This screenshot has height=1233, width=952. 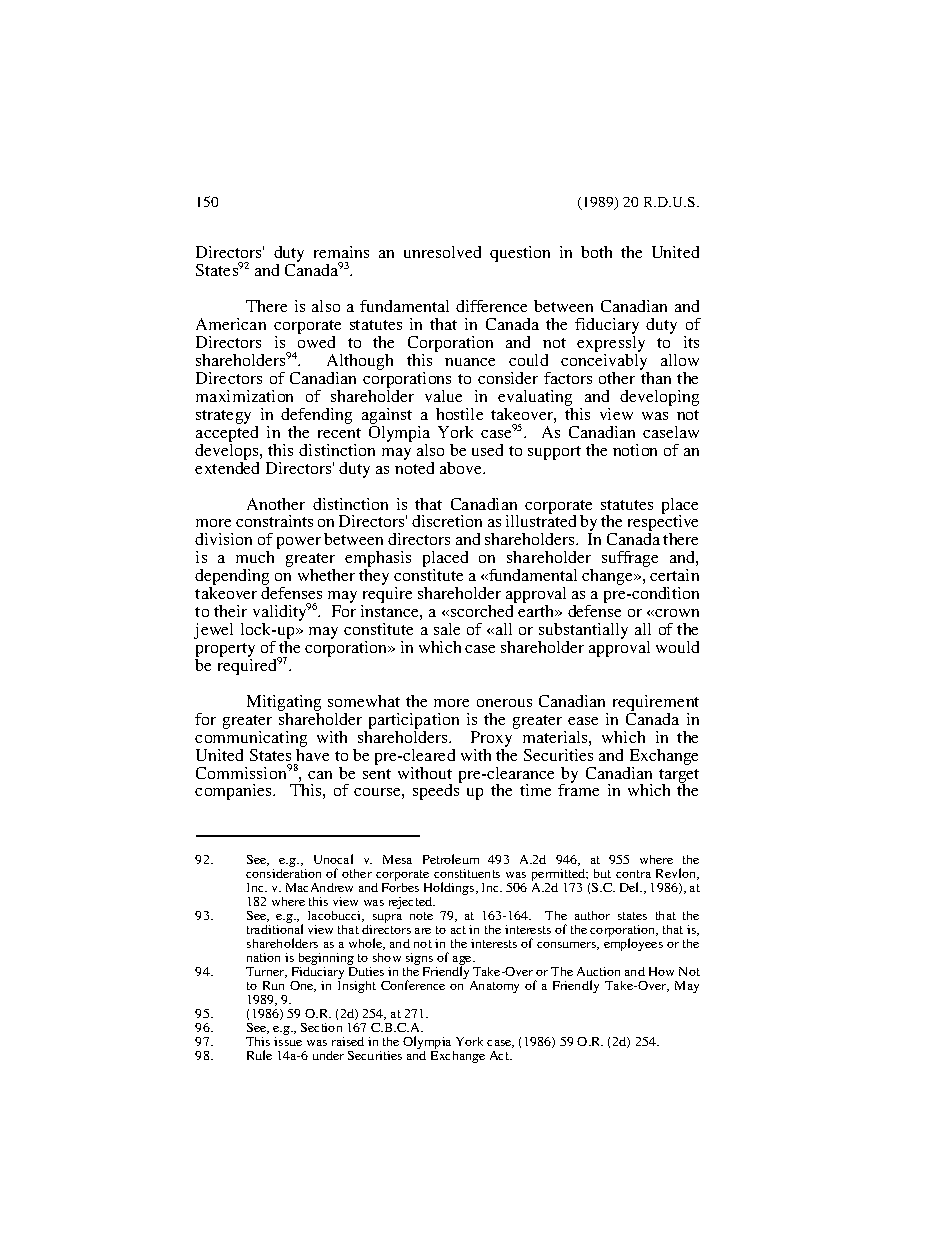 What do you see at coordinates (451, 859) in the screenshot?
I see `Petroleum` at bounding box center [451, 859].
